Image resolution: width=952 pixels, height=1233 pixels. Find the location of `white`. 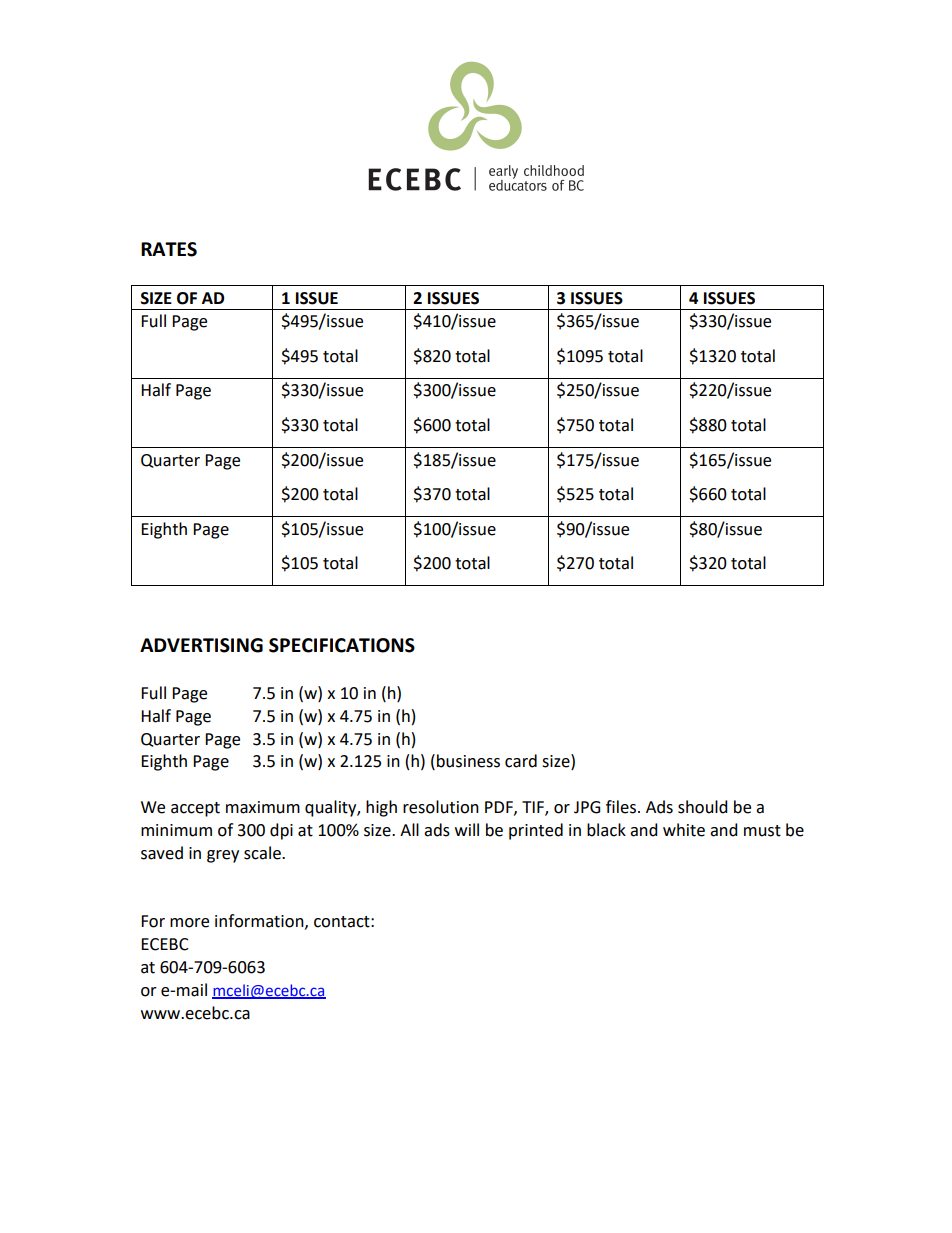

white is located at coordinates (684, 830).
